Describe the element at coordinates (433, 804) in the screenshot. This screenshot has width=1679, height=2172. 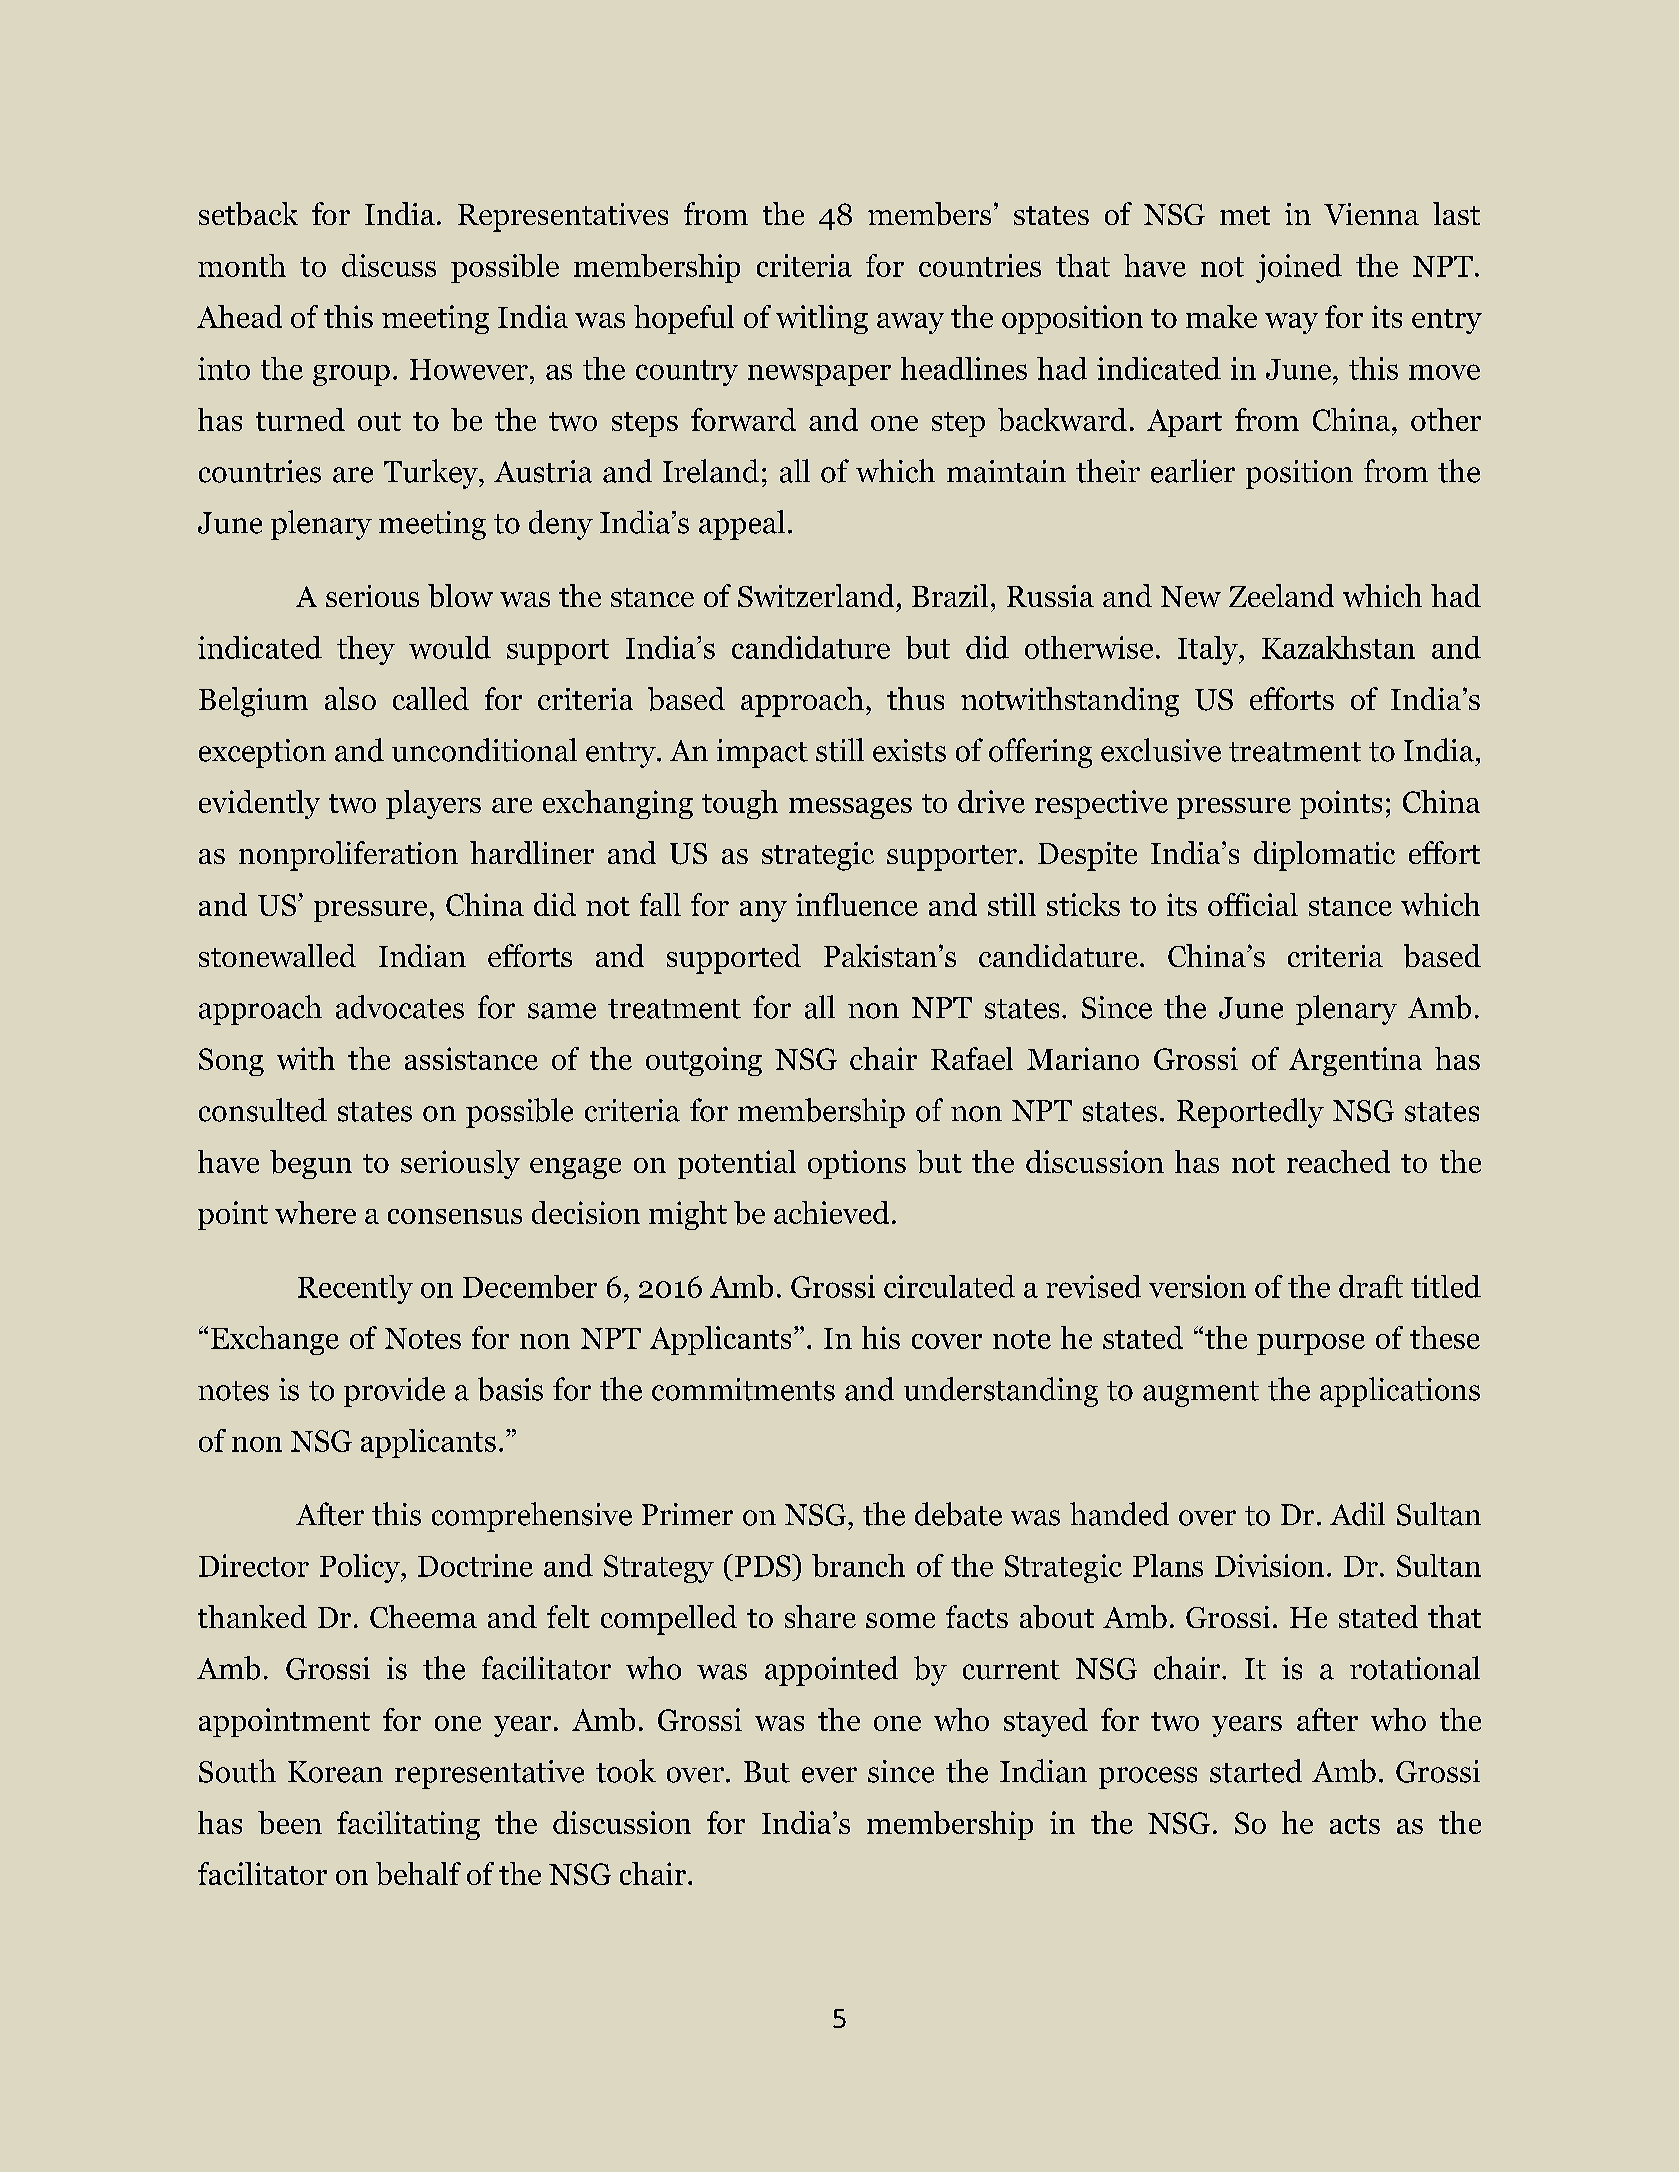
I see `players` at that location.
